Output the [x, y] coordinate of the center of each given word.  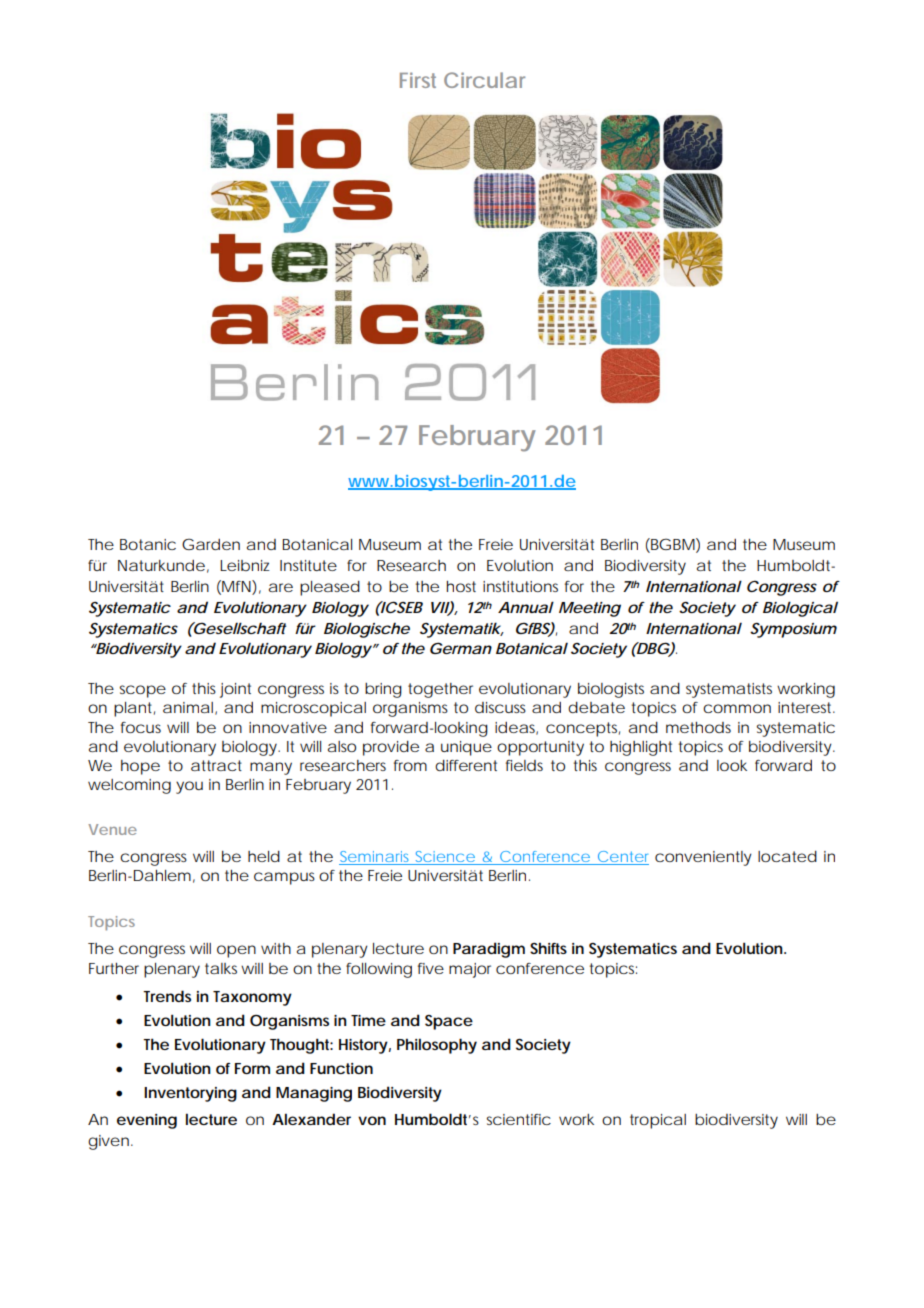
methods [698, 727]
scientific [519, 1119]
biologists [611, 690]
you [189, 787]
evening [147, 1121]
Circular [484, 80]
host [461, 586]
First [418, 80]
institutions [520, 586]
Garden [211, 544]
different [466, 765]
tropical [658, 1121]
